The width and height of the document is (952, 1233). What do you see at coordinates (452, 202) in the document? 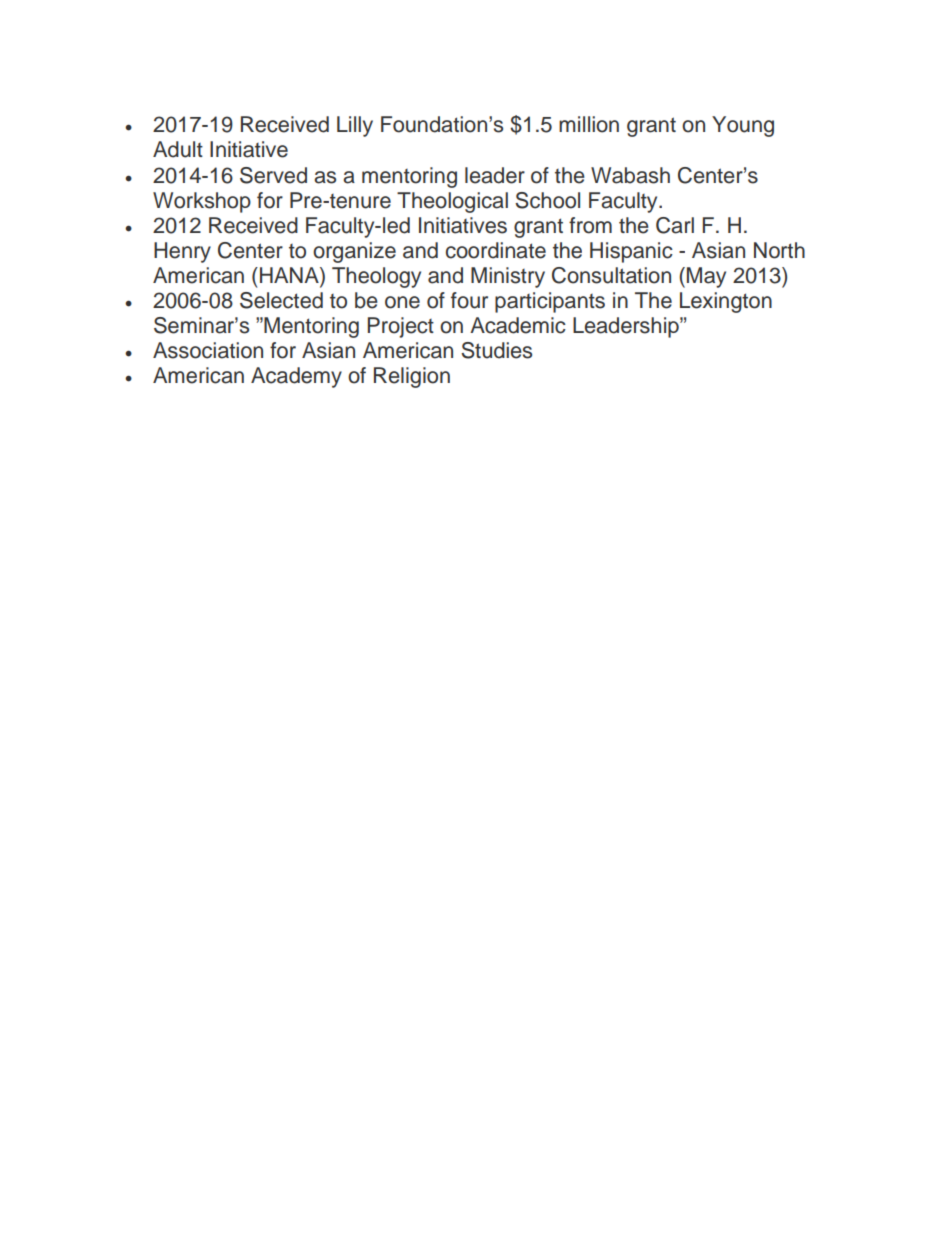
I see `Theological` at bounding box center [452, 202].
